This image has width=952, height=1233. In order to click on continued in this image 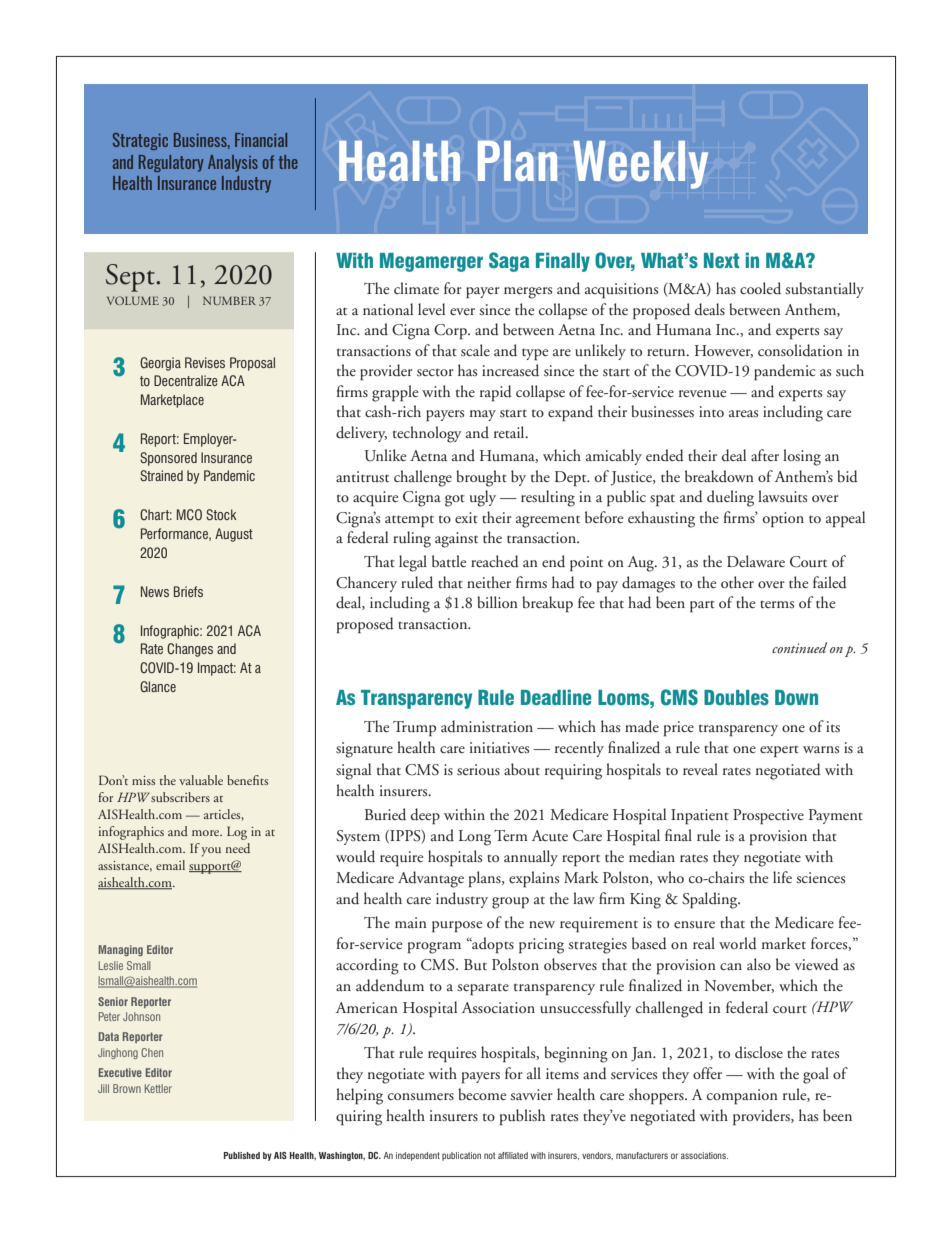, I will do `click(799, 647)`.
